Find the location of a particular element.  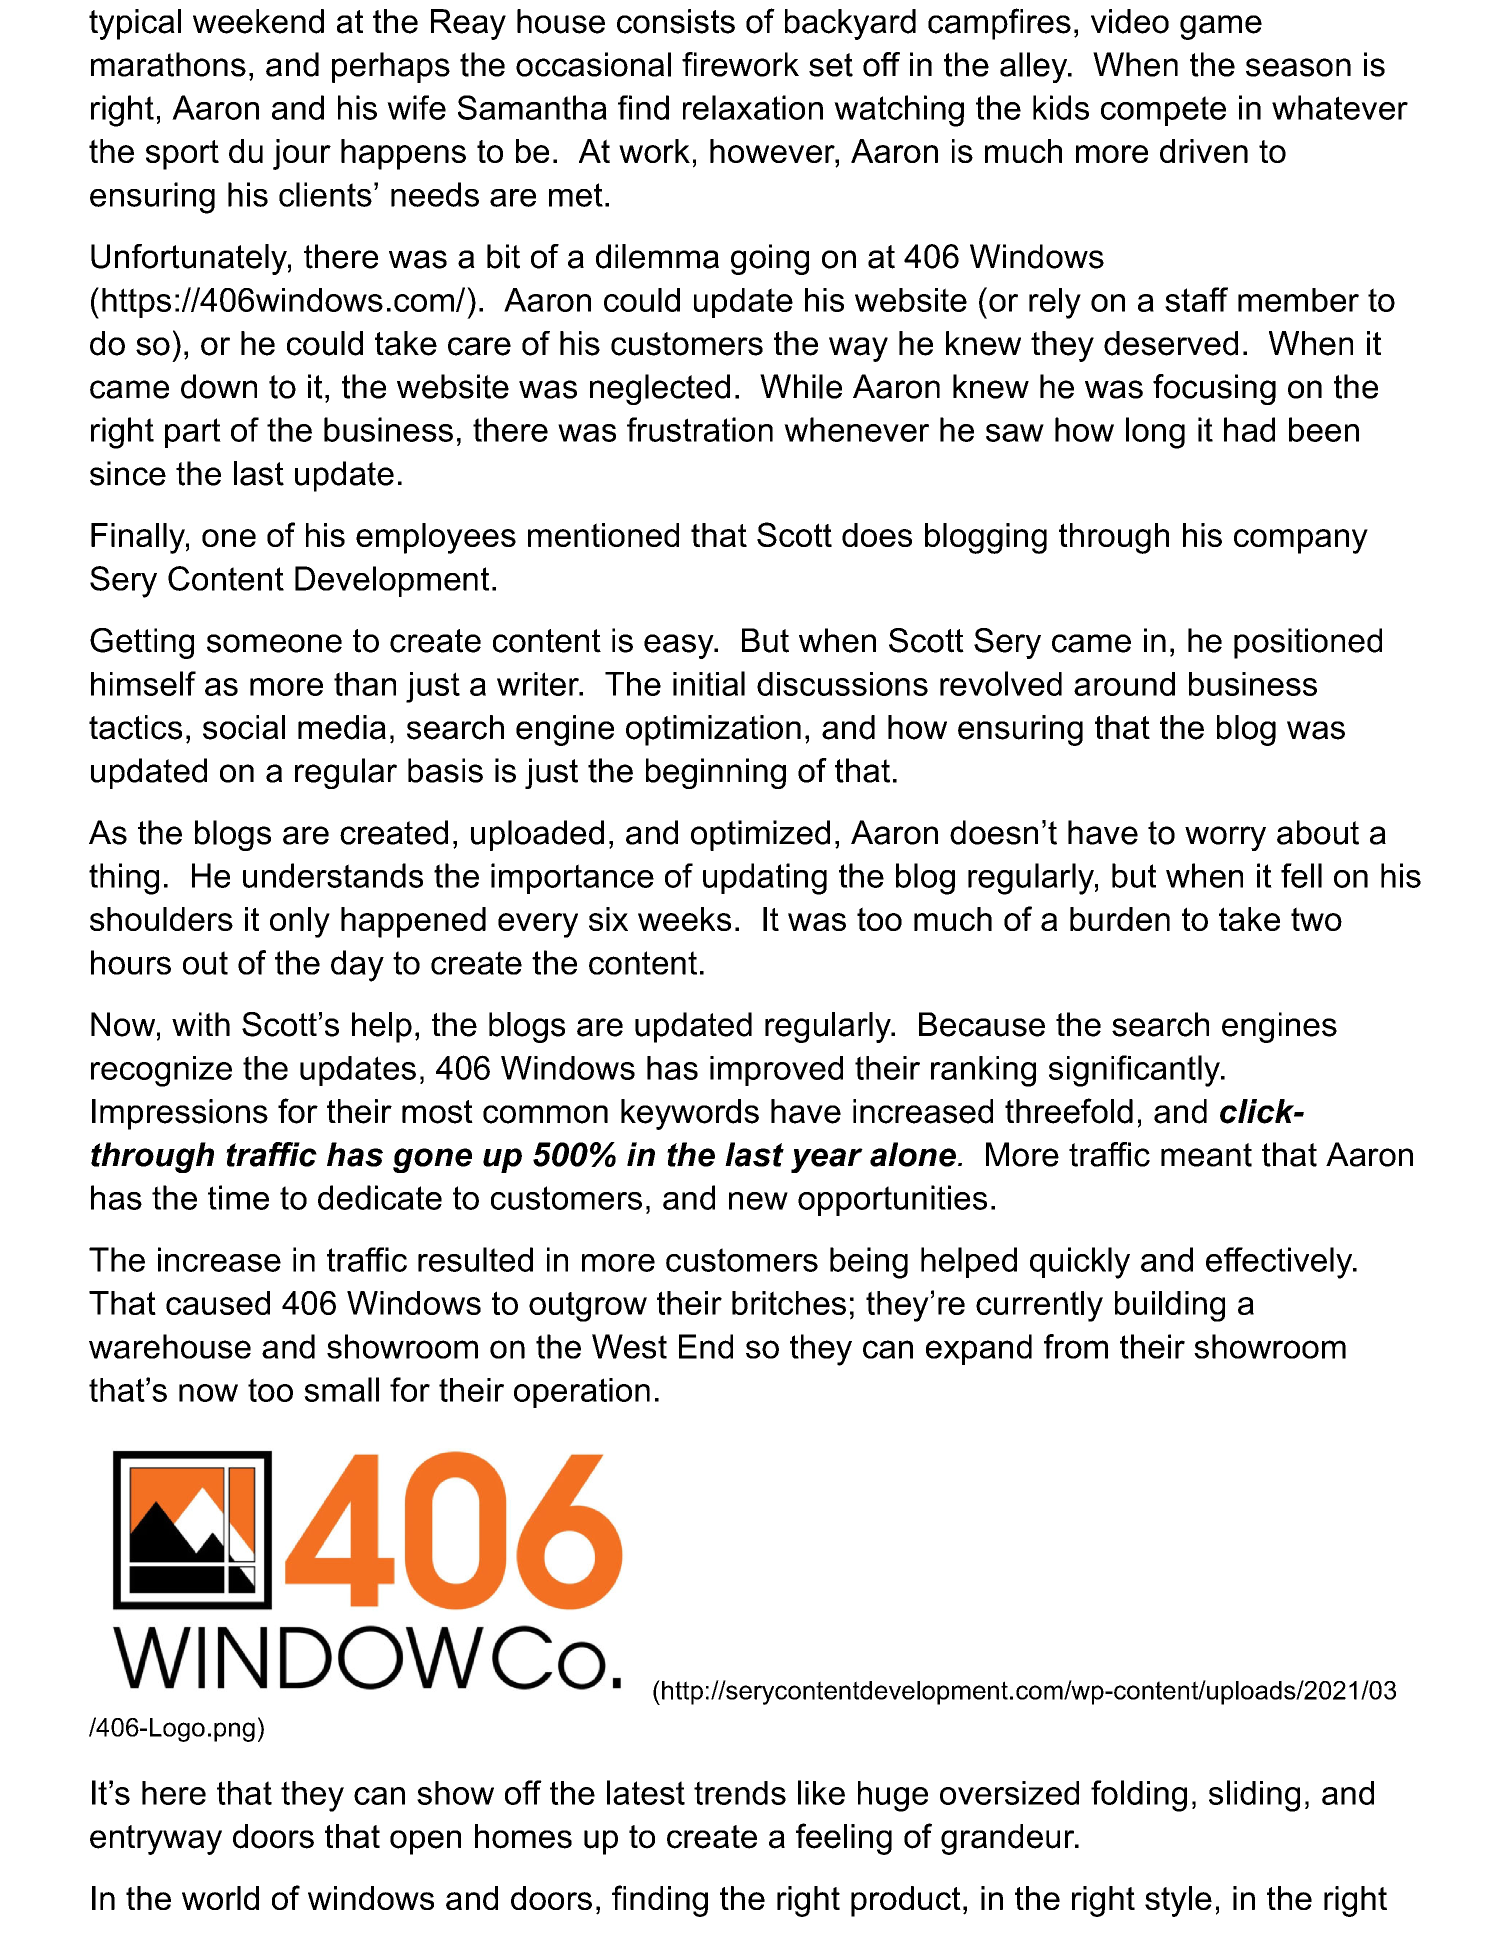

around is located at coordinates (1124, 684).
